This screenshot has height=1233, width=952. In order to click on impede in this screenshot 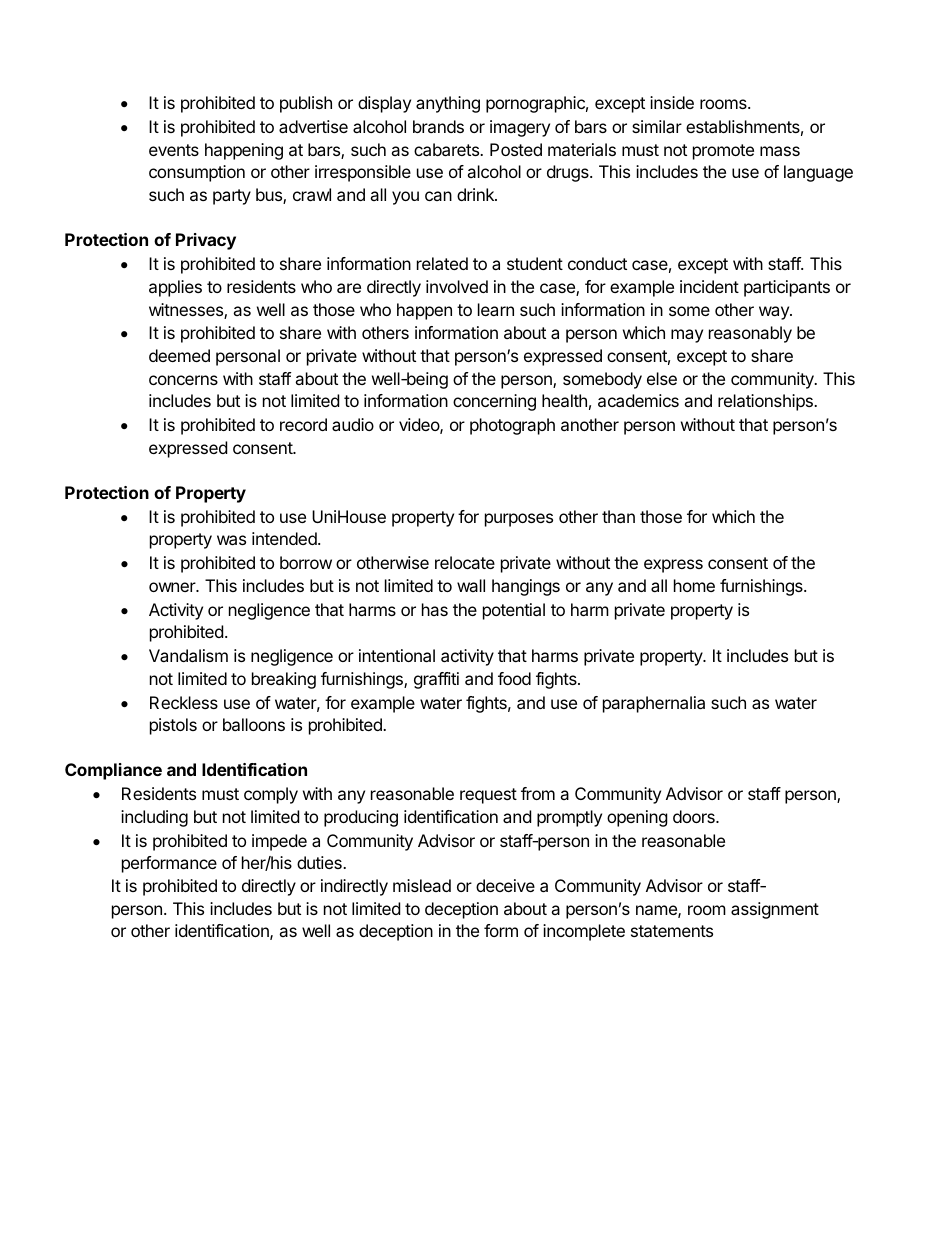, I will do `click(279, 842)`.
